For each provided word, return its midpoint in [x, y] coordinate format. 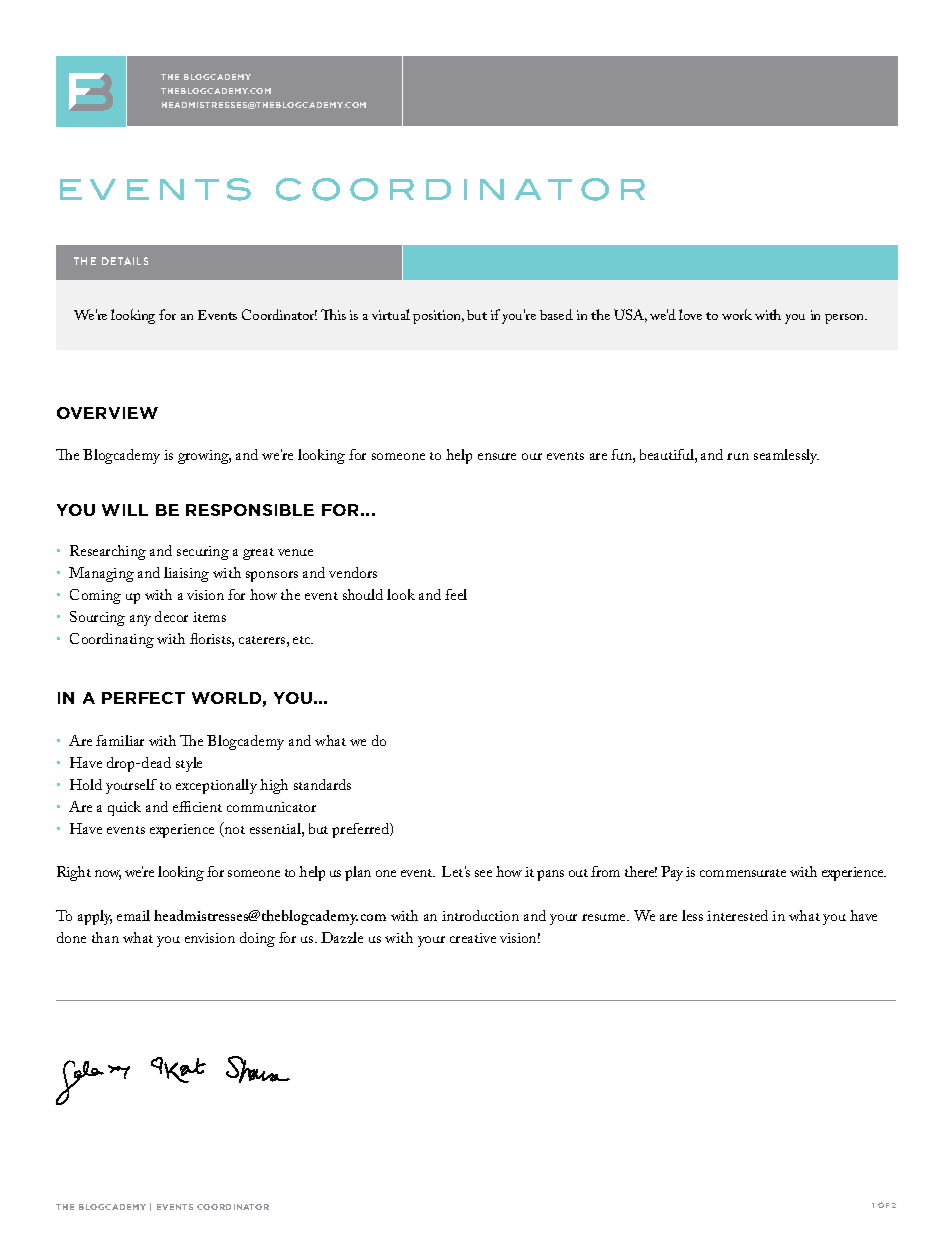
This [333, 314]
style [189, 764]
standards [322, 784]
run [738, 456]
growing [204, 457]
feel [456, 594]
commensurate [743, 873]
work [737, 314]
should [363, 594]
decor [171, 616]
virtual [391, 314]
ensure [497, 456]
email [133, 915]
